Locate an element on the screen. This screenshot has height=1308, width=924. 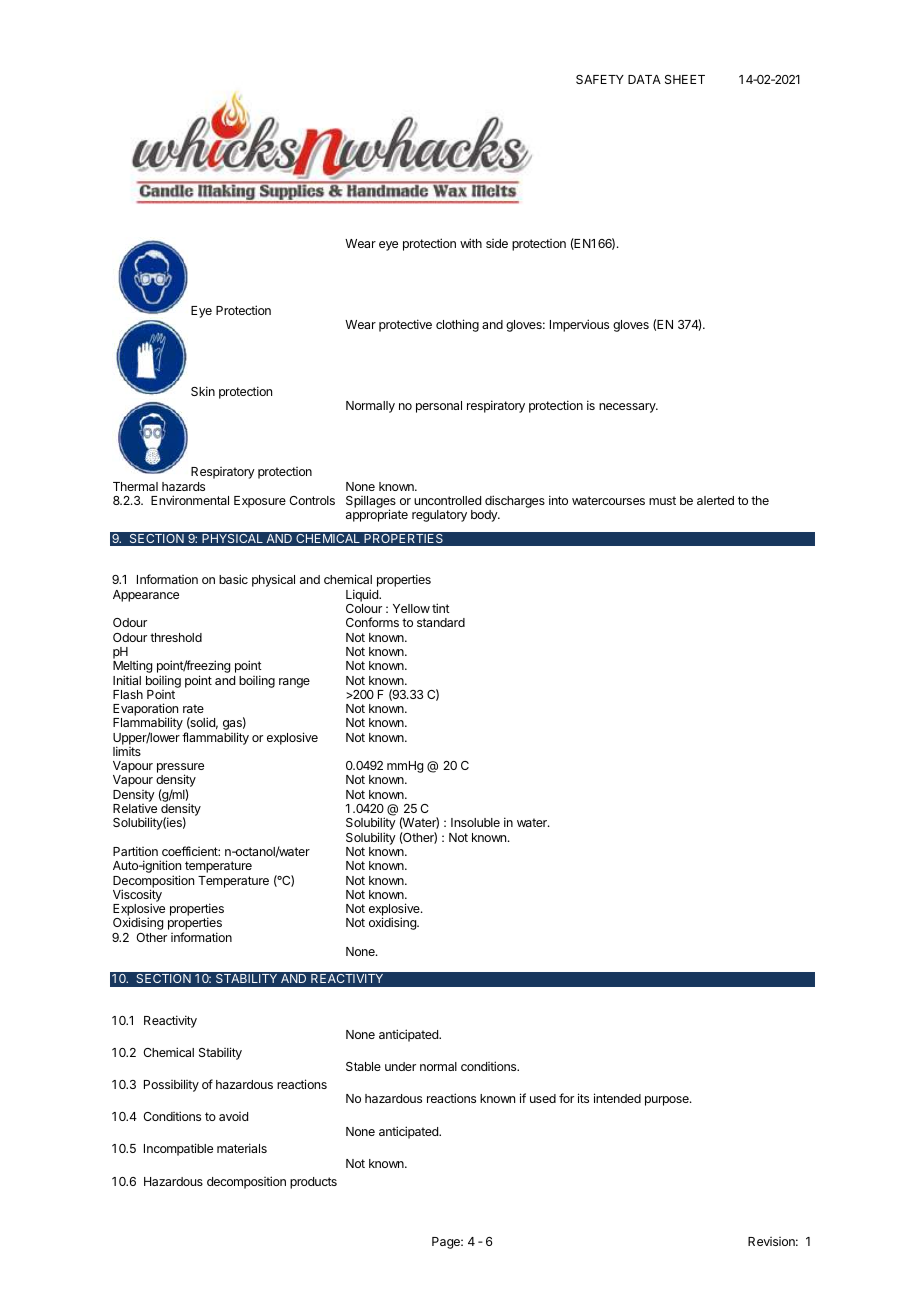
pressure is located at coordinates (180, 769).
